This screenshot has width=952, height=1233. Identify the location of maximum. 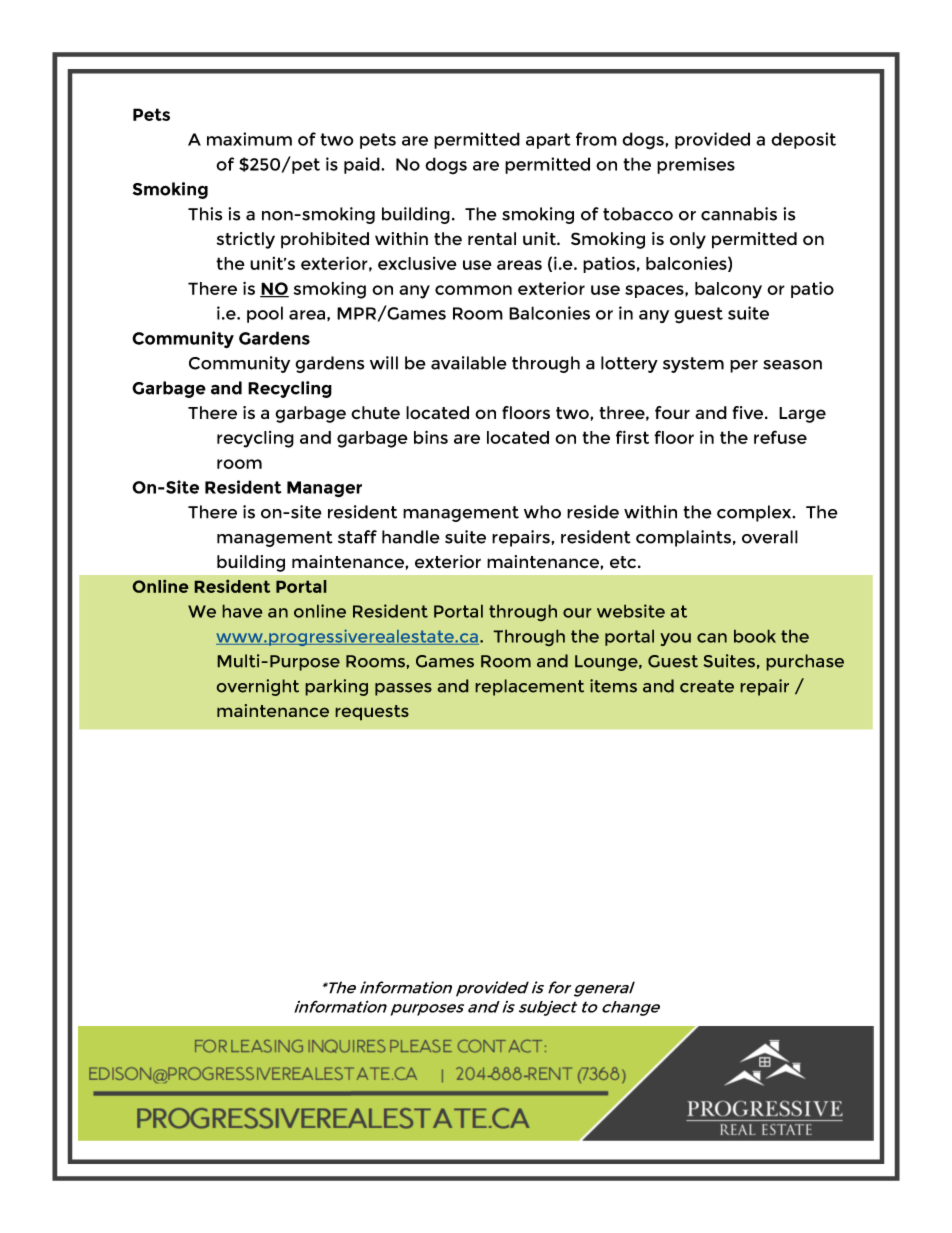
(249, 139).
